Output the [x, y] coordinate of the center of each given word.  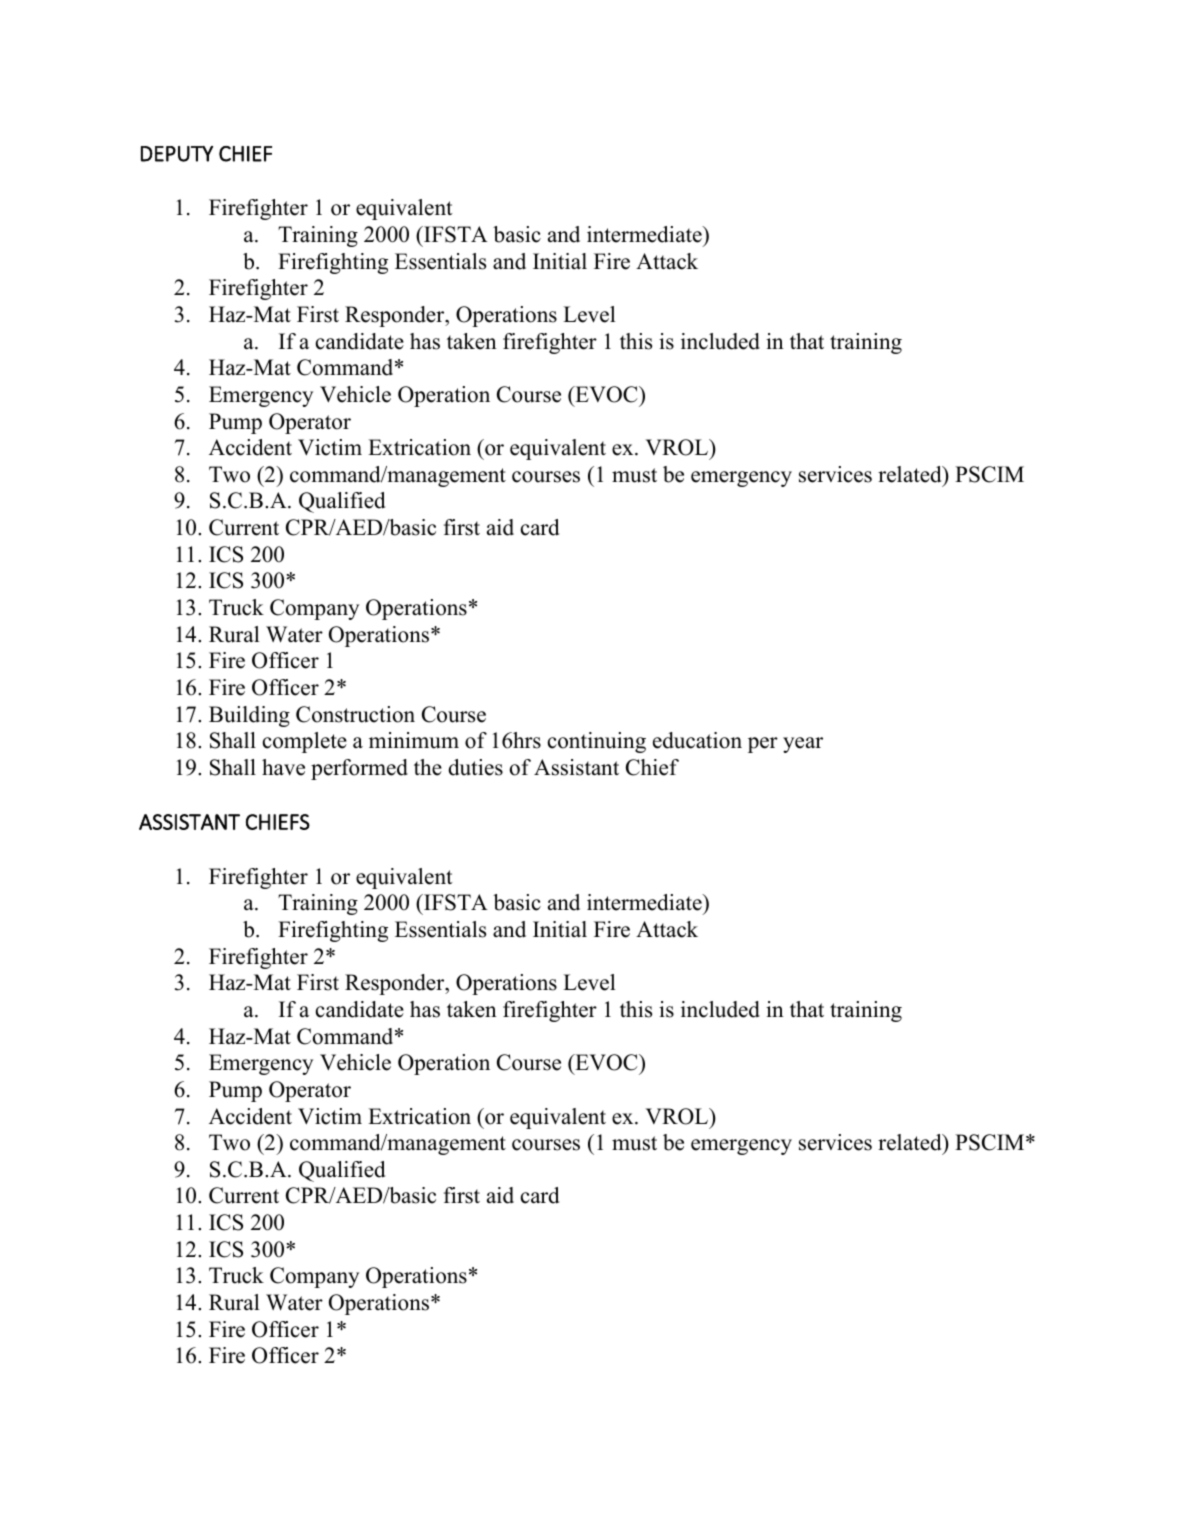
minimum [414, 740]
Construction [355, 714]
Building [249, 716]
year [803, 745]
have [283, 767]
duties [475, 767]
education [697, 740]
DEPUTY [177, 154]
